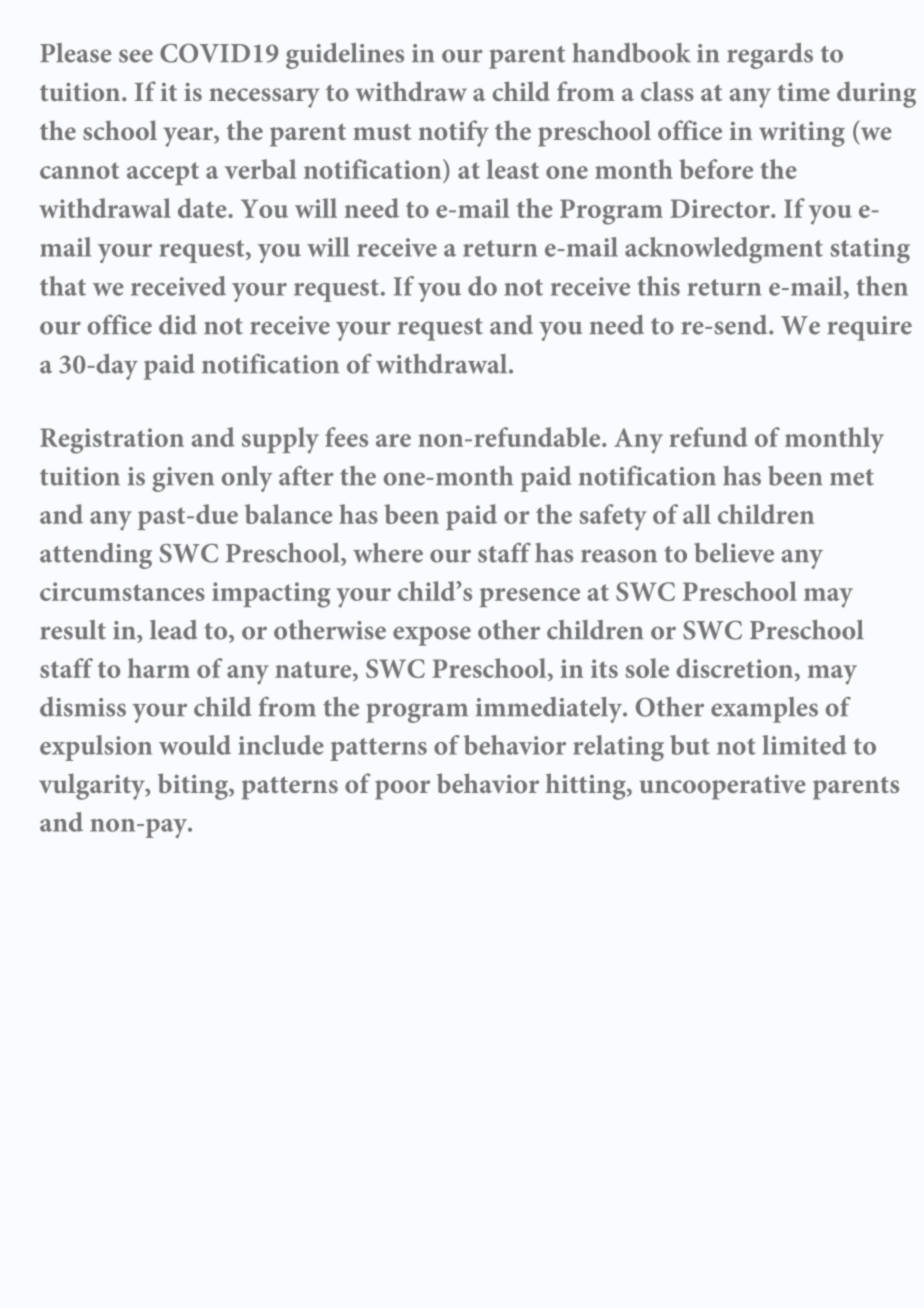 The height and width of the screenshot is (1308, 924). I want to click on Registration, so click(112, 441).
